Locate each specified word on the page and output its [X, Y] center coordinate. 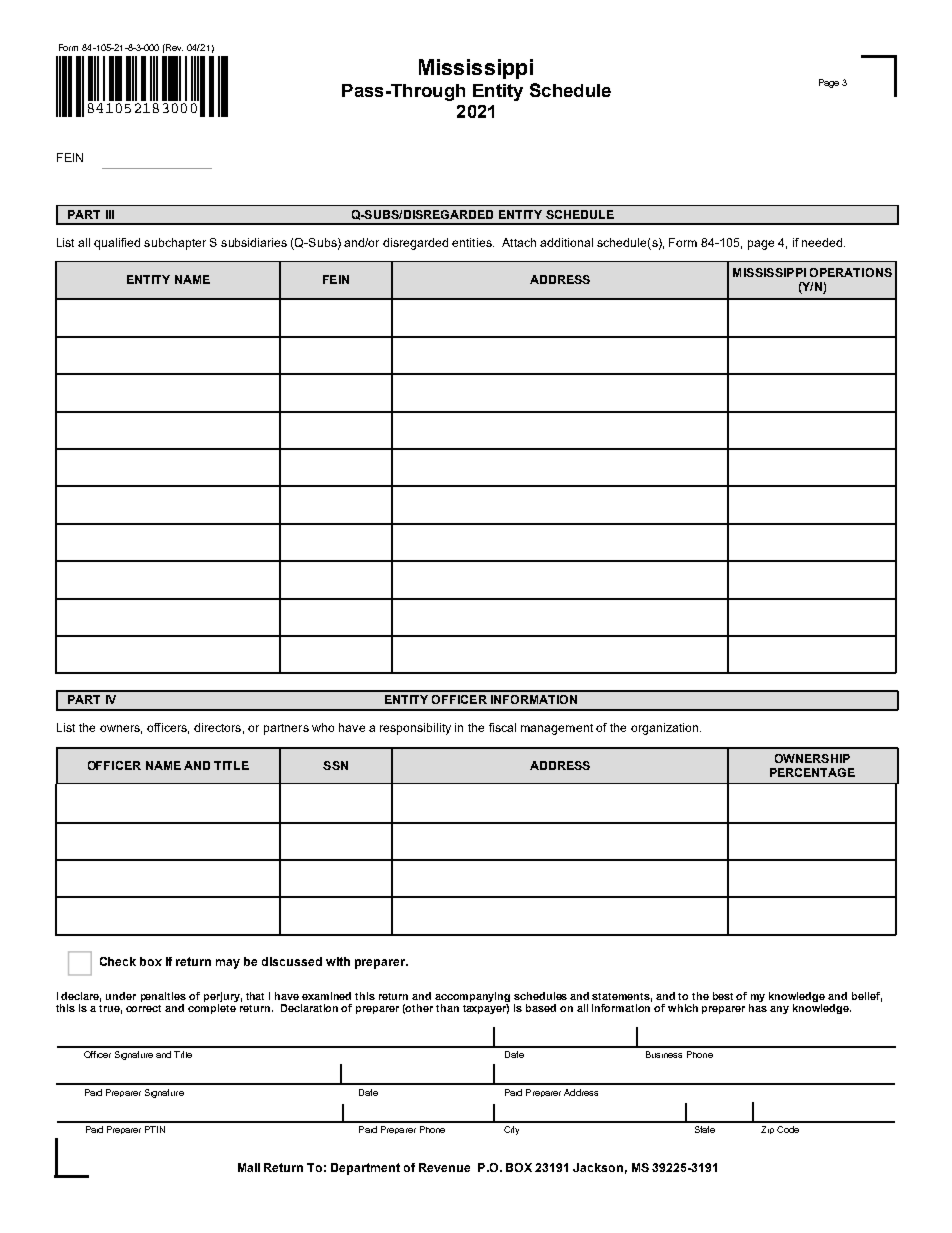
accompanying [472, 997]
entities [473, 242]
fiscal [502, 727]
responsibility [415, 729]
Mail [249, 1167]
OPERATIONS [851, 272]
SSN [335, 765]
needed [823, 242]
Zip [767, 1130]
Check [118, 961]
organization [666, 729]
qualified [117, 244]
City [511, 1130]
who [323, 727]
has [758, 1008]
